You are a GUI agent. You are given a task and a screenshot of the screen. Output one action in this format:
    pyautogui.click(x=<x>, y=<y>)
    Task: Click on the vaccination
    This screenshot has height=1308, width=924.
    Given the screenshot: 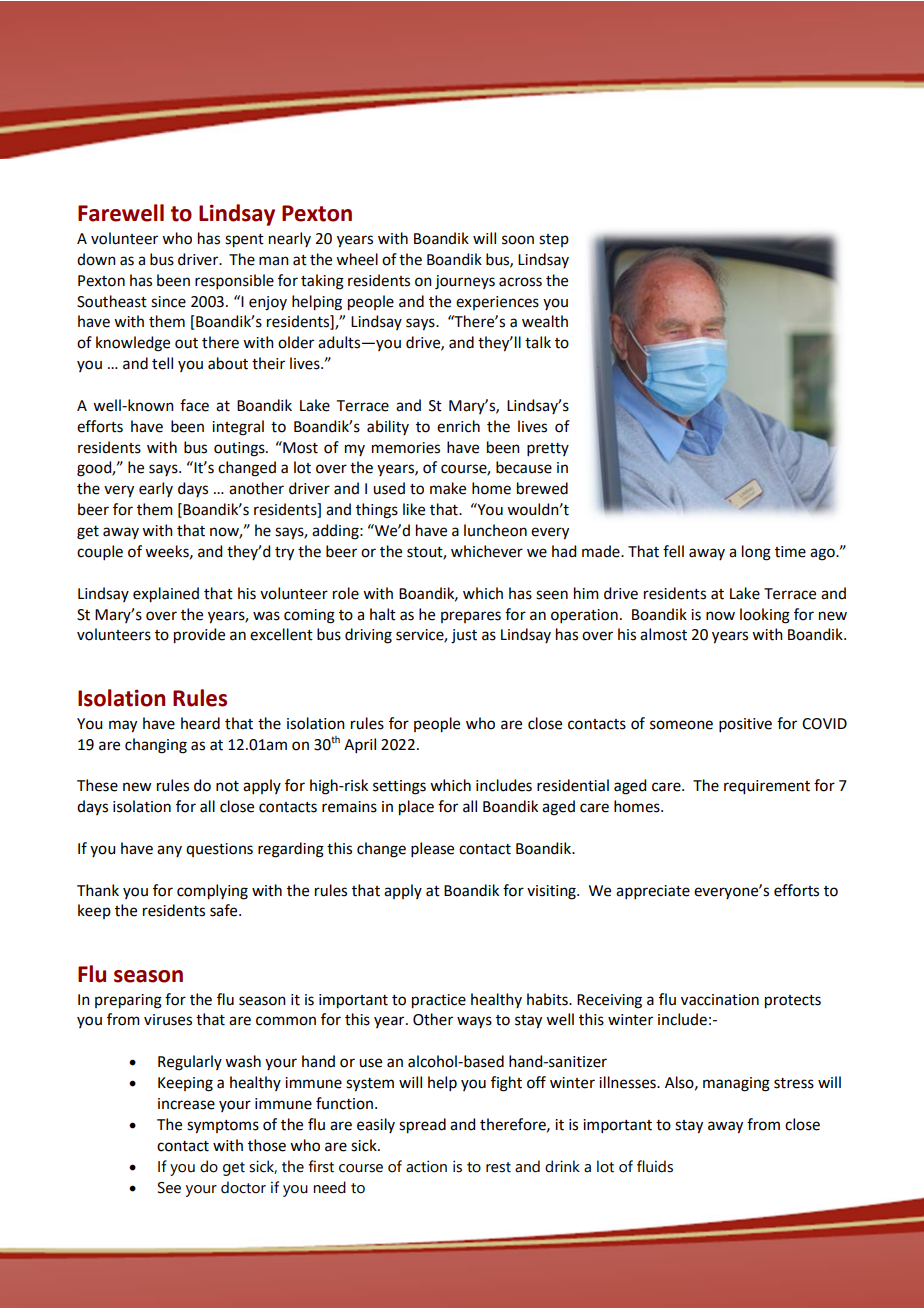 What is the action you would take?
    pyautogui.click(x=720, y=1000)
